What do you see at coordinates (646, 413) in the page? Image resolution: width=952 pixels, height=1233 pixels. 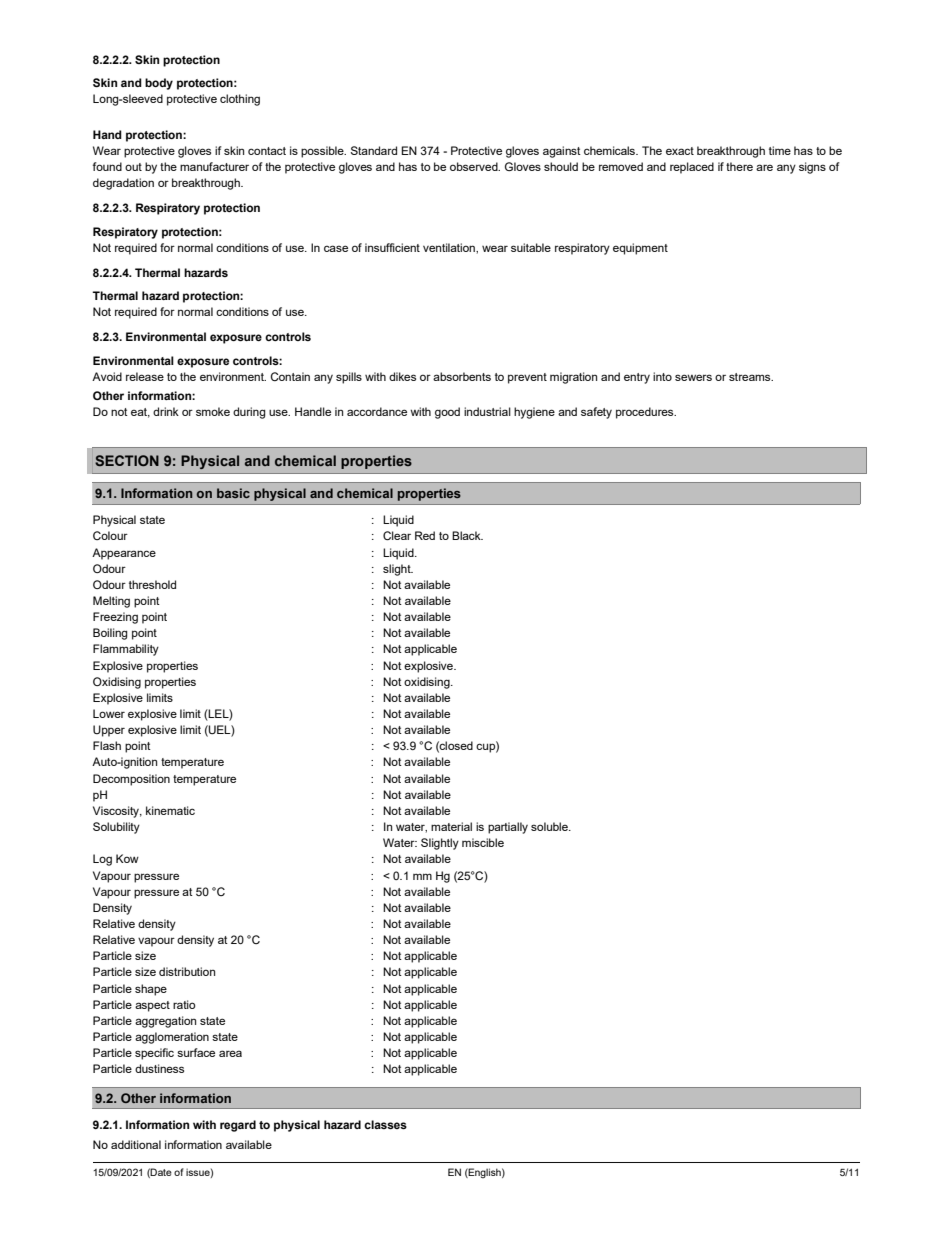 I see `procedures` at bounding box center [646, 413].
